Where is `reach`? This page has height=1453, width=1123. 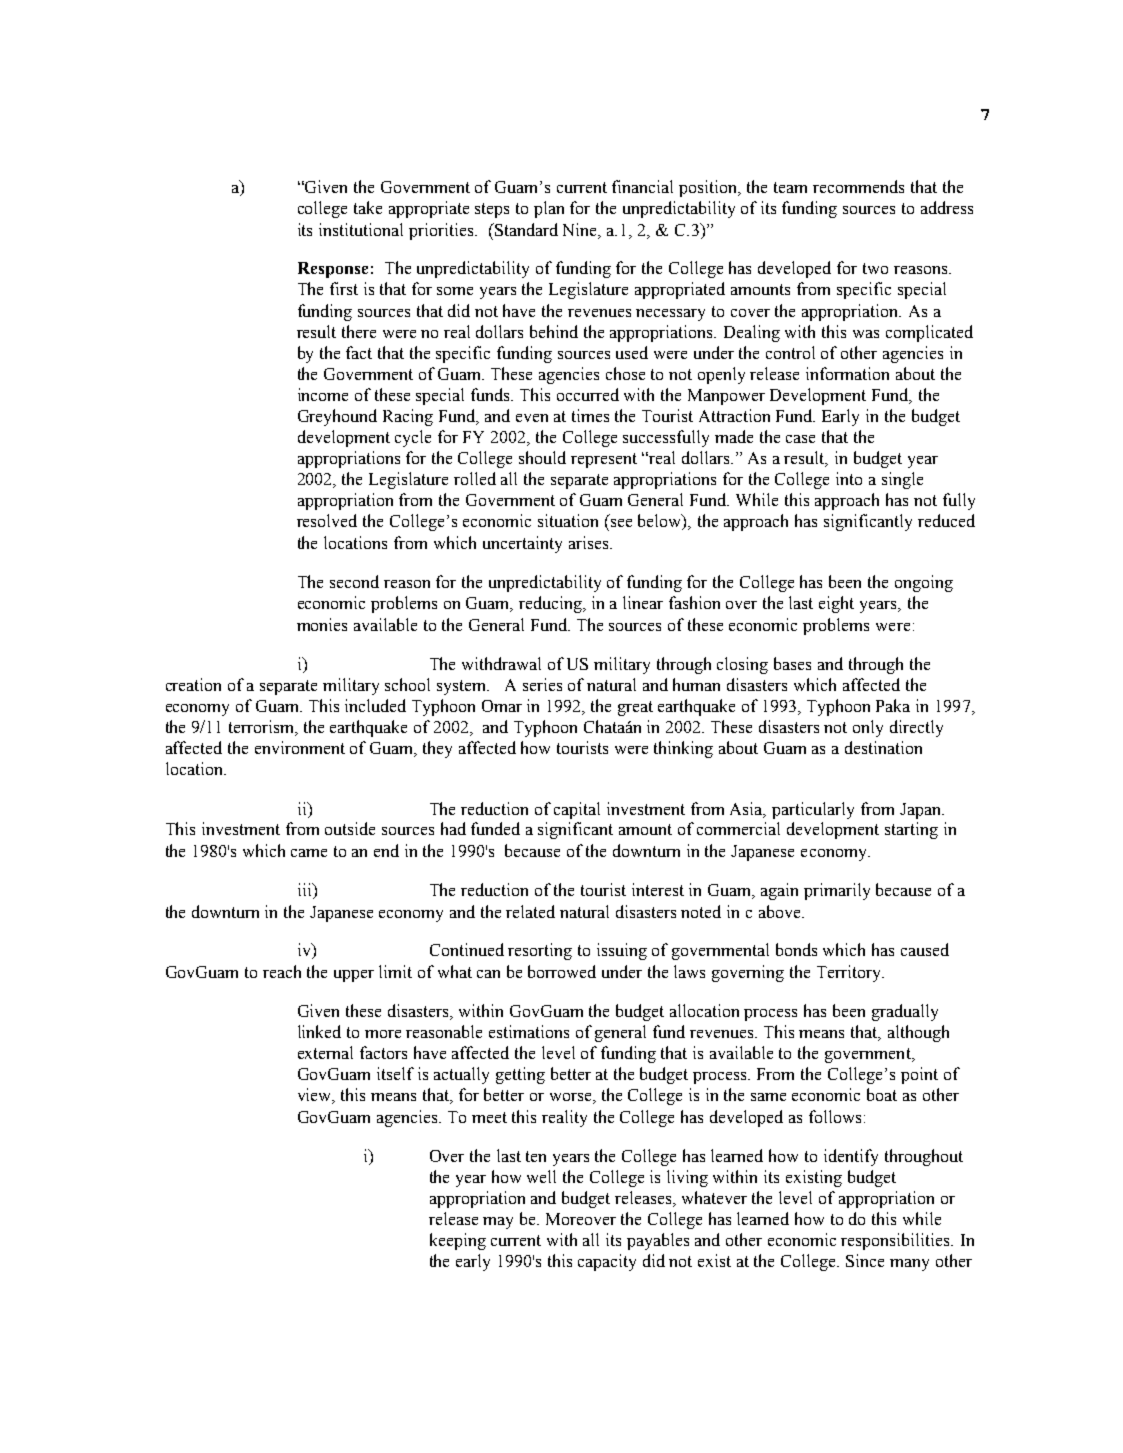
reach is located at coordinates (282, 971).
